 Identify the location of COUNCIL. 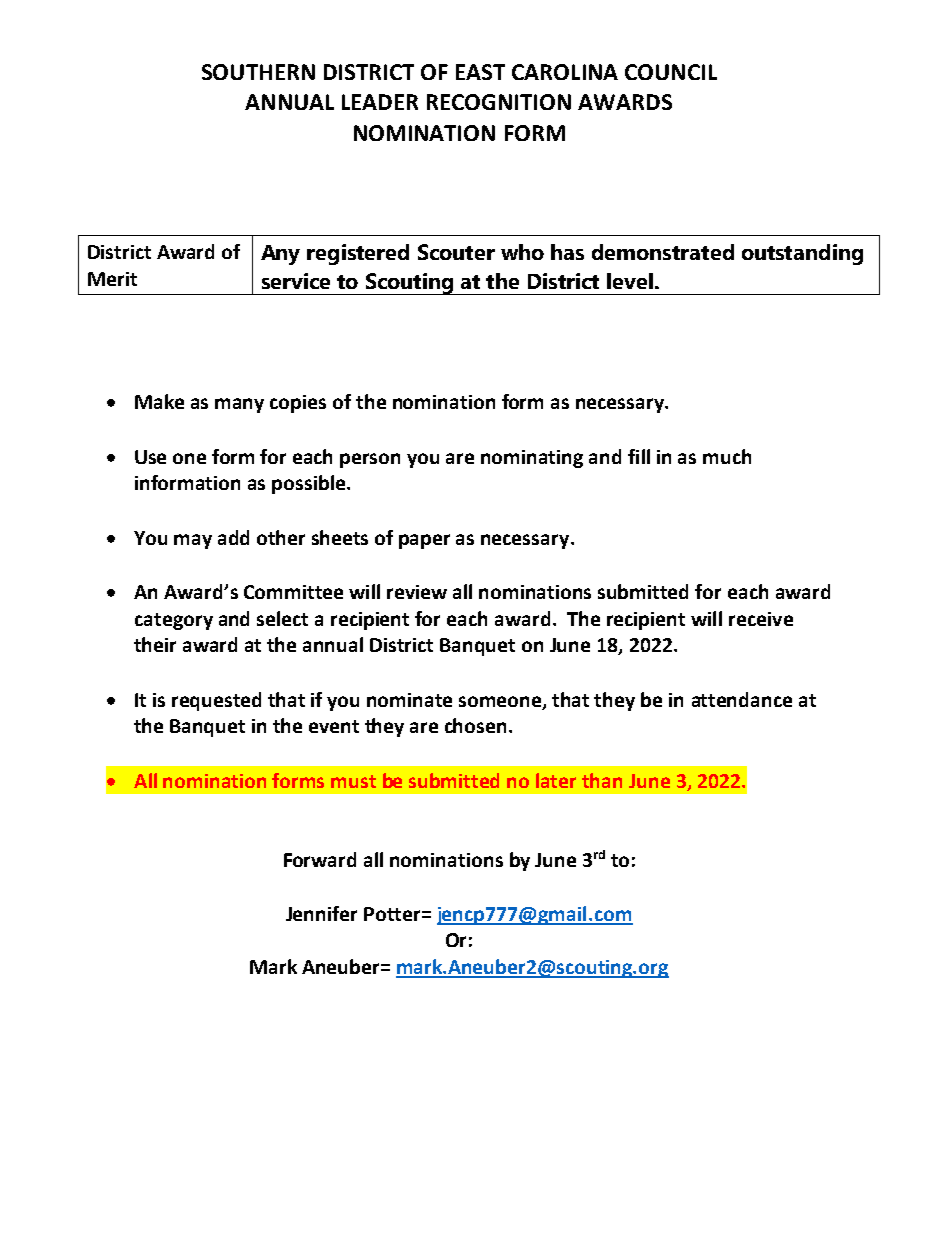
(671, 72).
